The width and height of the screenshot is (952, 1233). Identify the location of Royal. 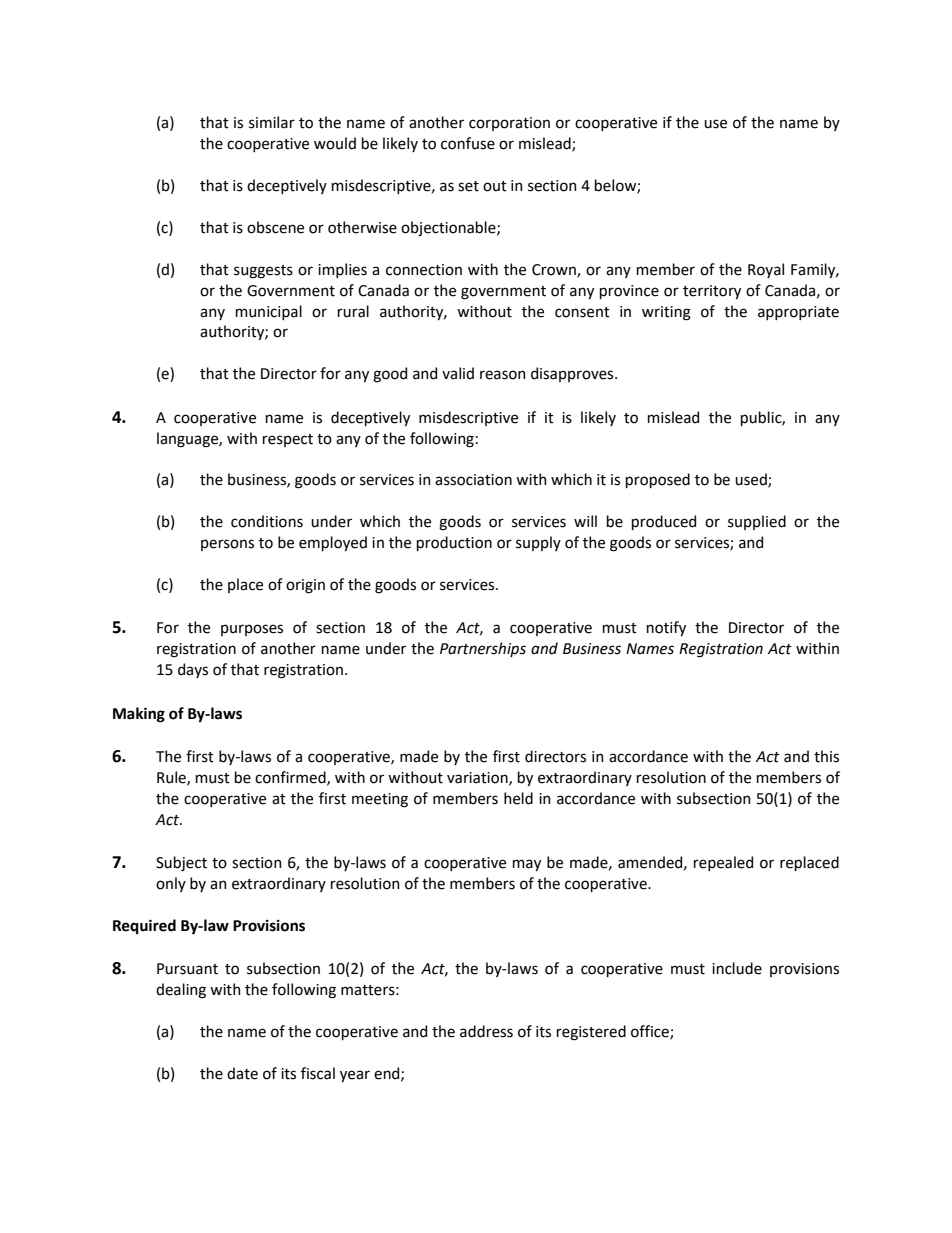
(766, 270).
